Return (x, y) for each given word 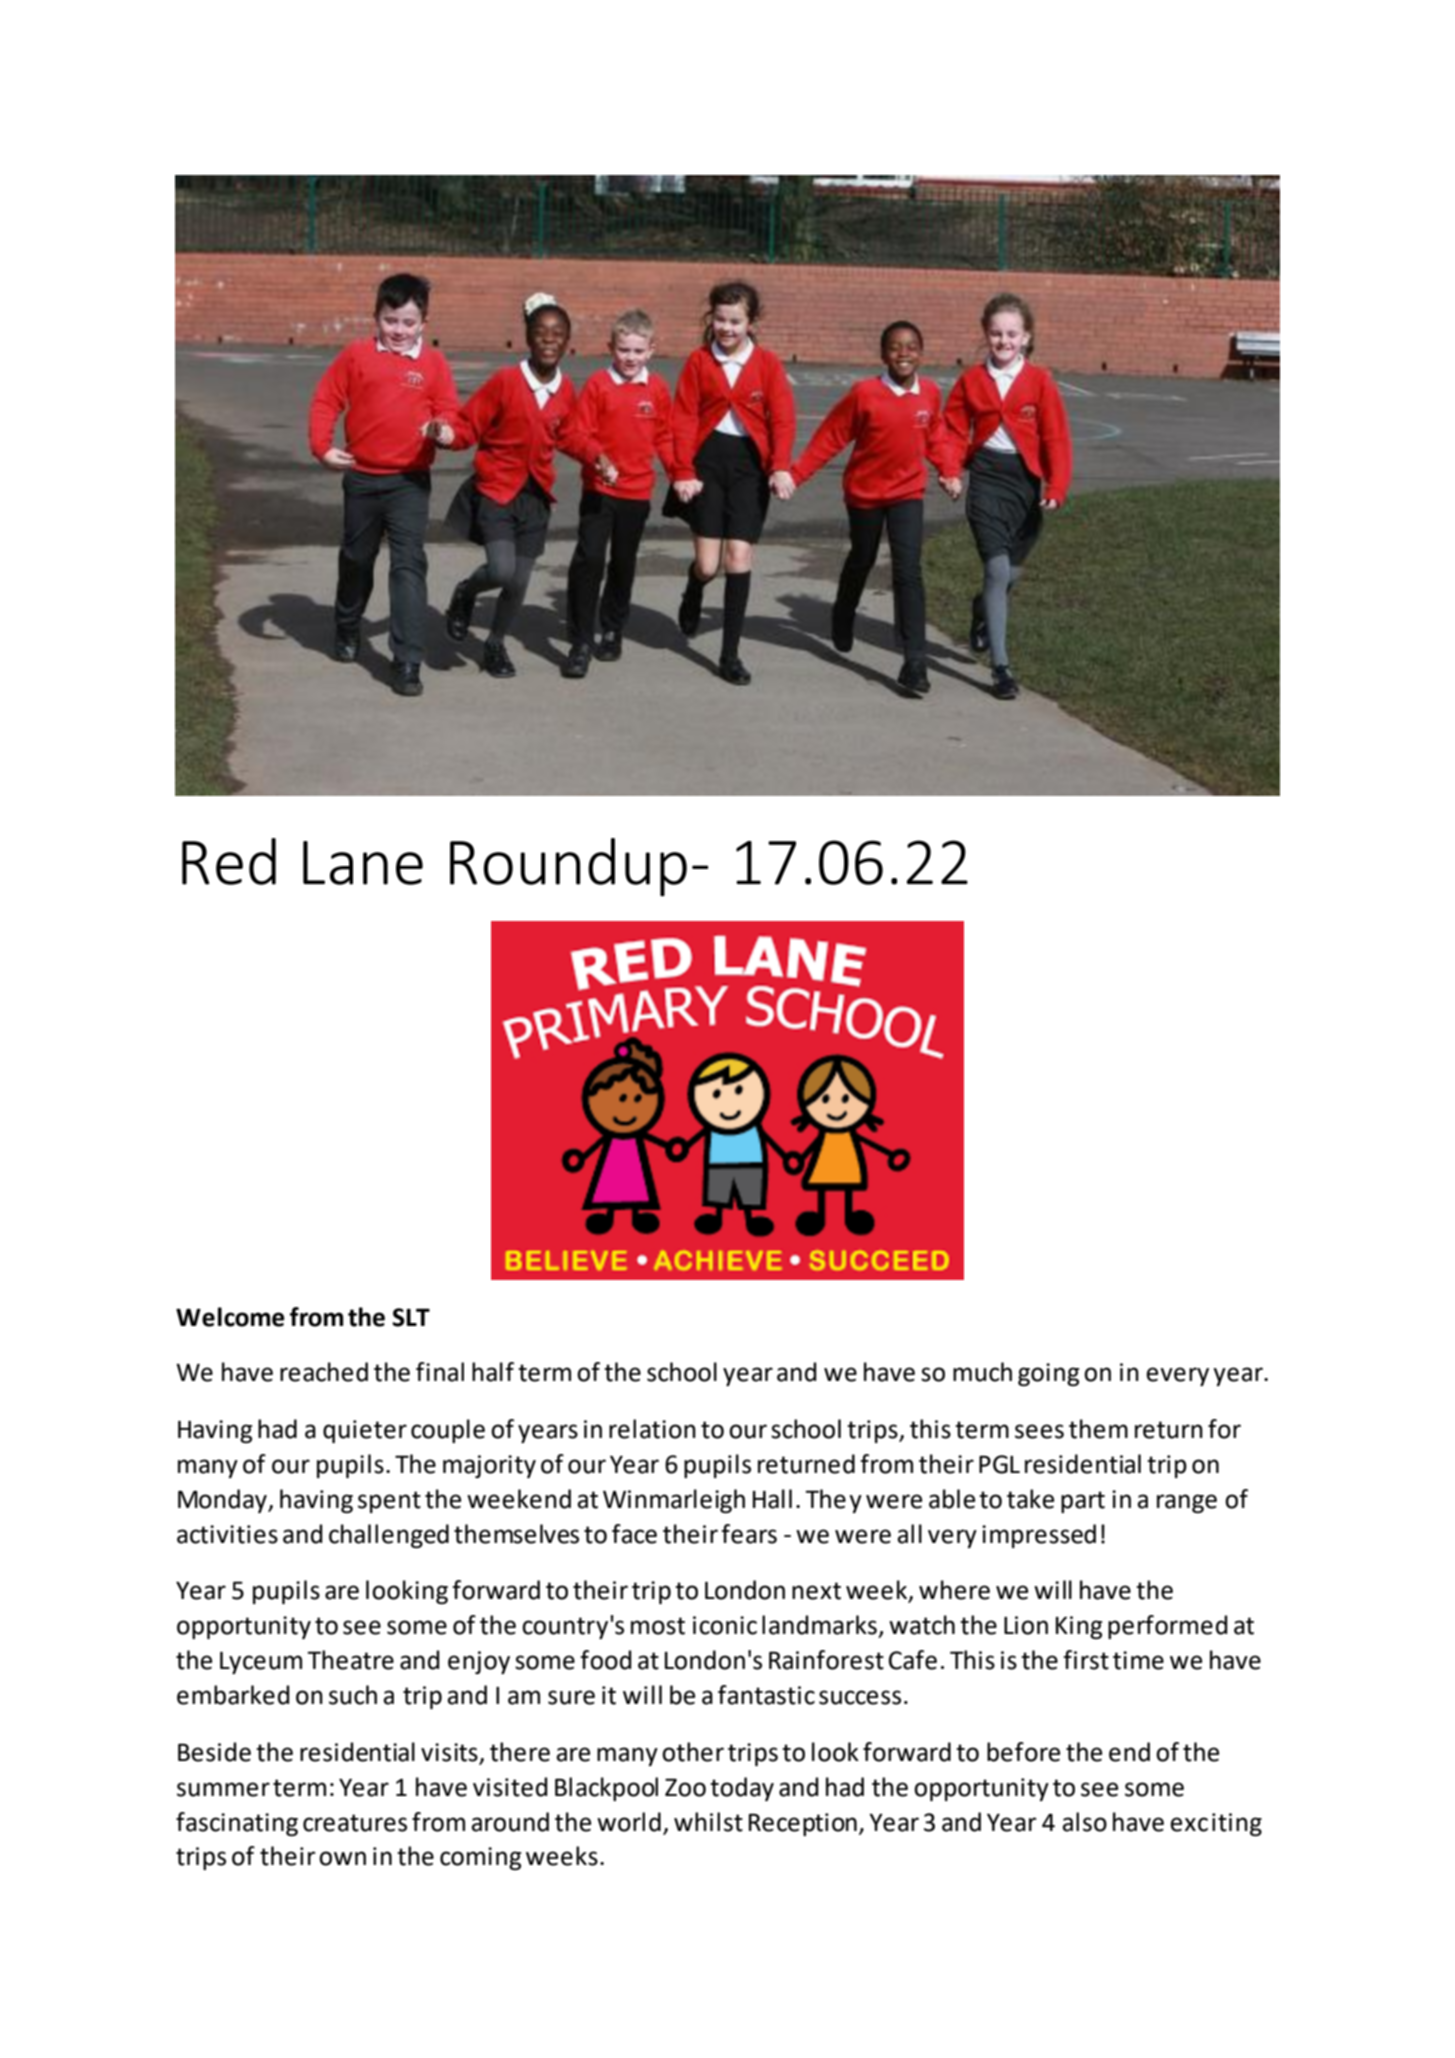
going (1048, 1374)
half (493, 1372)
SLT (411, 1317)
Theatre (350, 1660)
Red (229, 861)
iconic (725, 1625)
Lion (1026, 1625)
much (982, 1372)
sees (1039, 1431)
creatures (355, 1823)
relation (652, 1429)
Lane (363, 863)
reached (324, 1372)
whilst (708, 1822)
